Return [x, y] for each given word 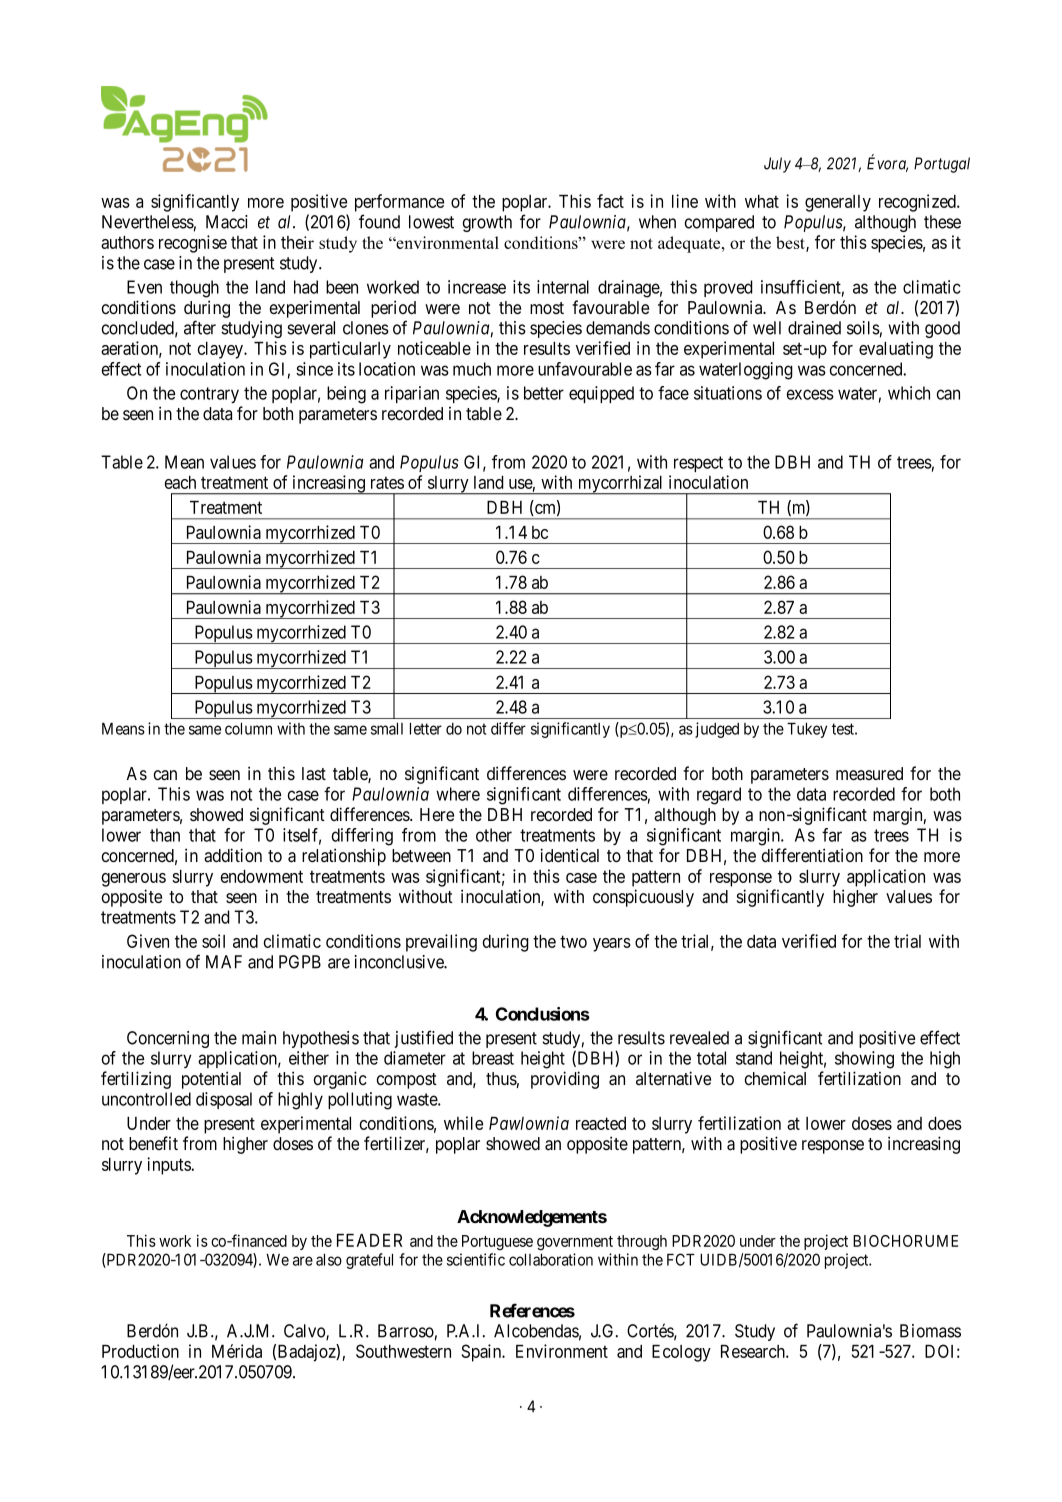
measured [869, 774]
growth [487, 223]
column [248, 729]
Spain [482, 1353]
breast [493, 1058]
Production [140, 1351]
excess [810, 394]
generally [838, 203]
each [180, 482]
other [494, 835]
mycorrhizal [621, 485]
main [259, 1038]
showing [864, 1060]
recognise [193, 244]
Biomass [930, 1331]
